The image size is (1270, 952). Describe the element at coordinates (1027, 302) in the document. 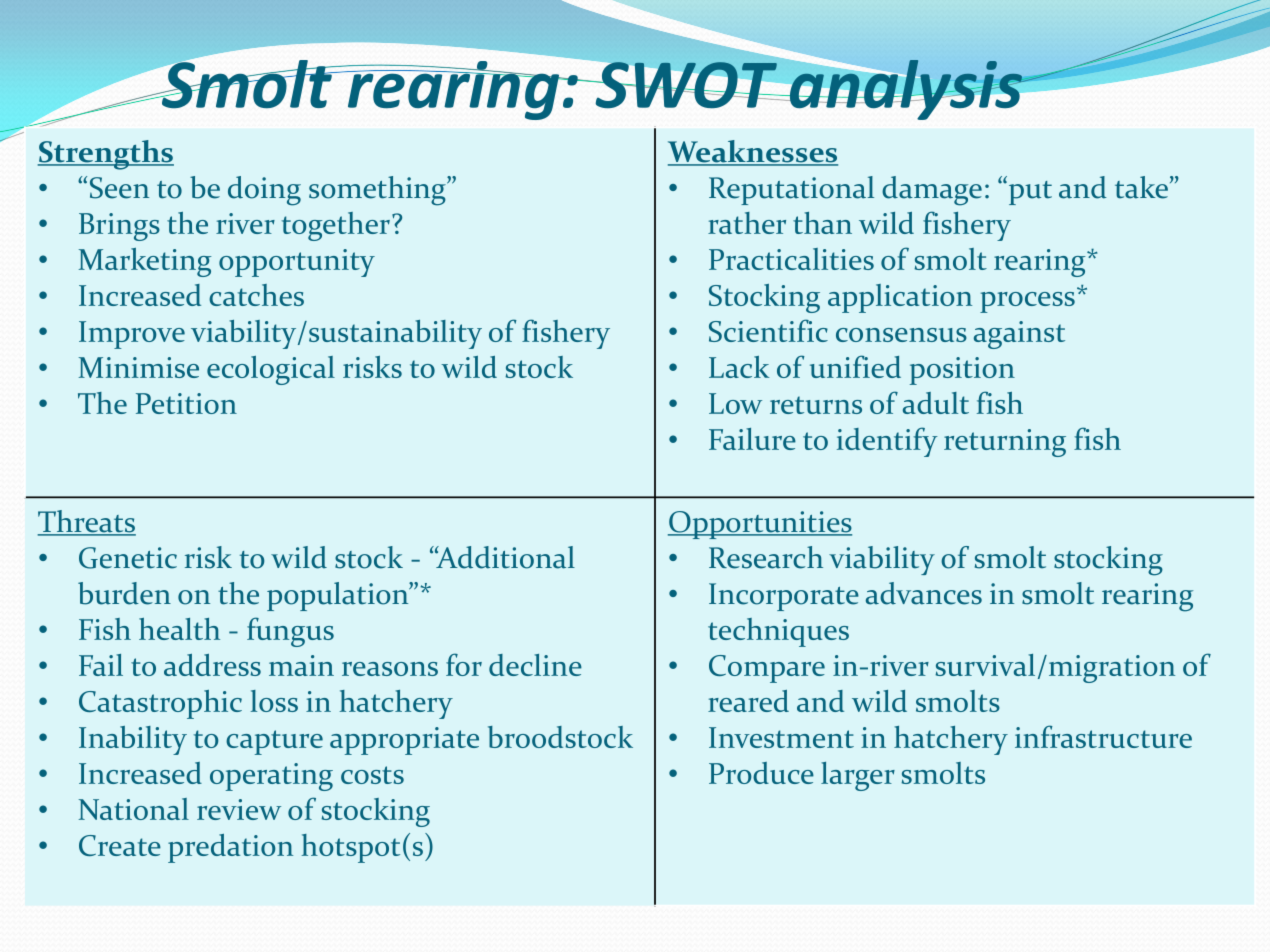

I see `process` at that location.
